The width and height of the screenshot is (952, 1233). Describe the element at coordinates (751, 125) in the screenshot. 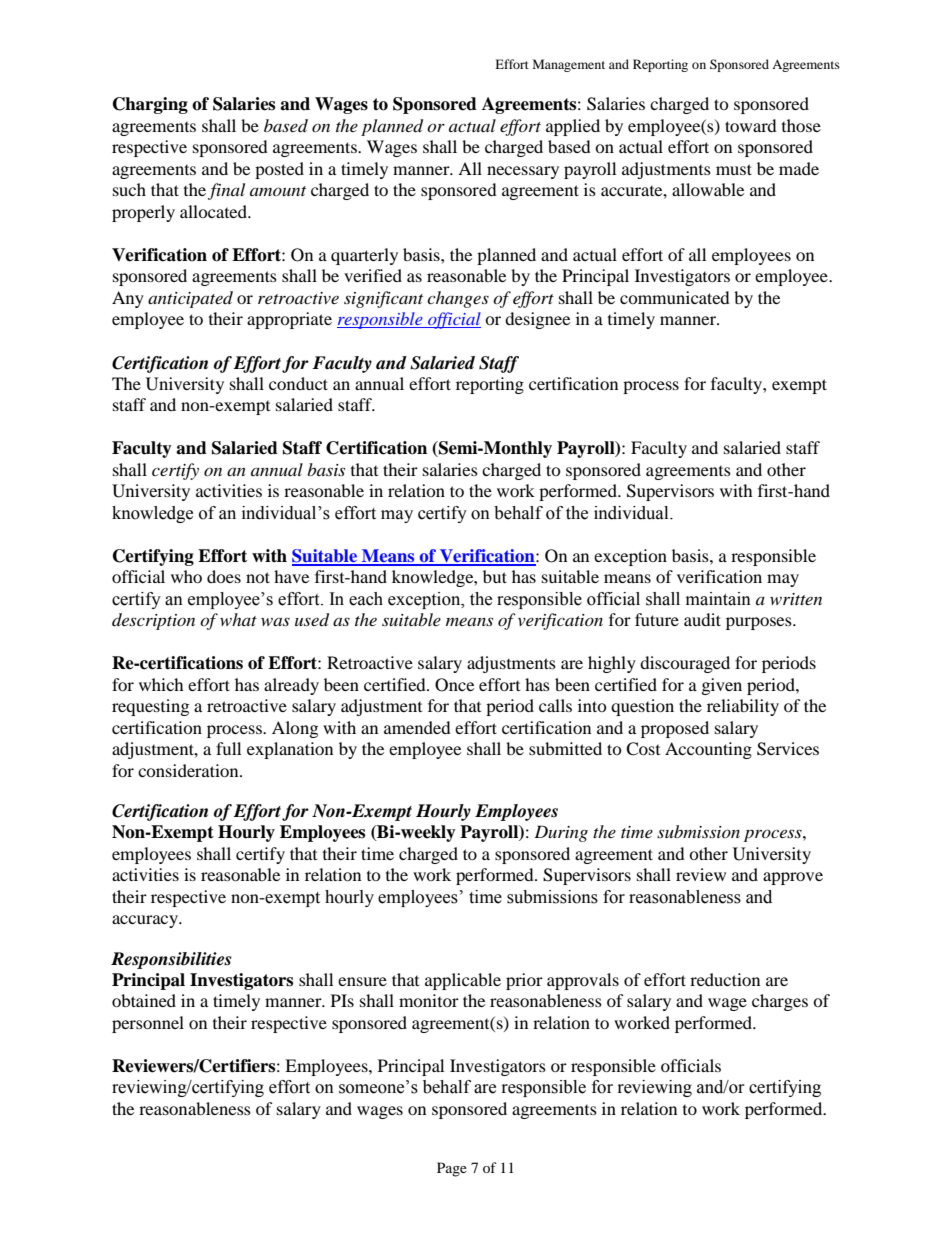

I see `toward` at that location.
